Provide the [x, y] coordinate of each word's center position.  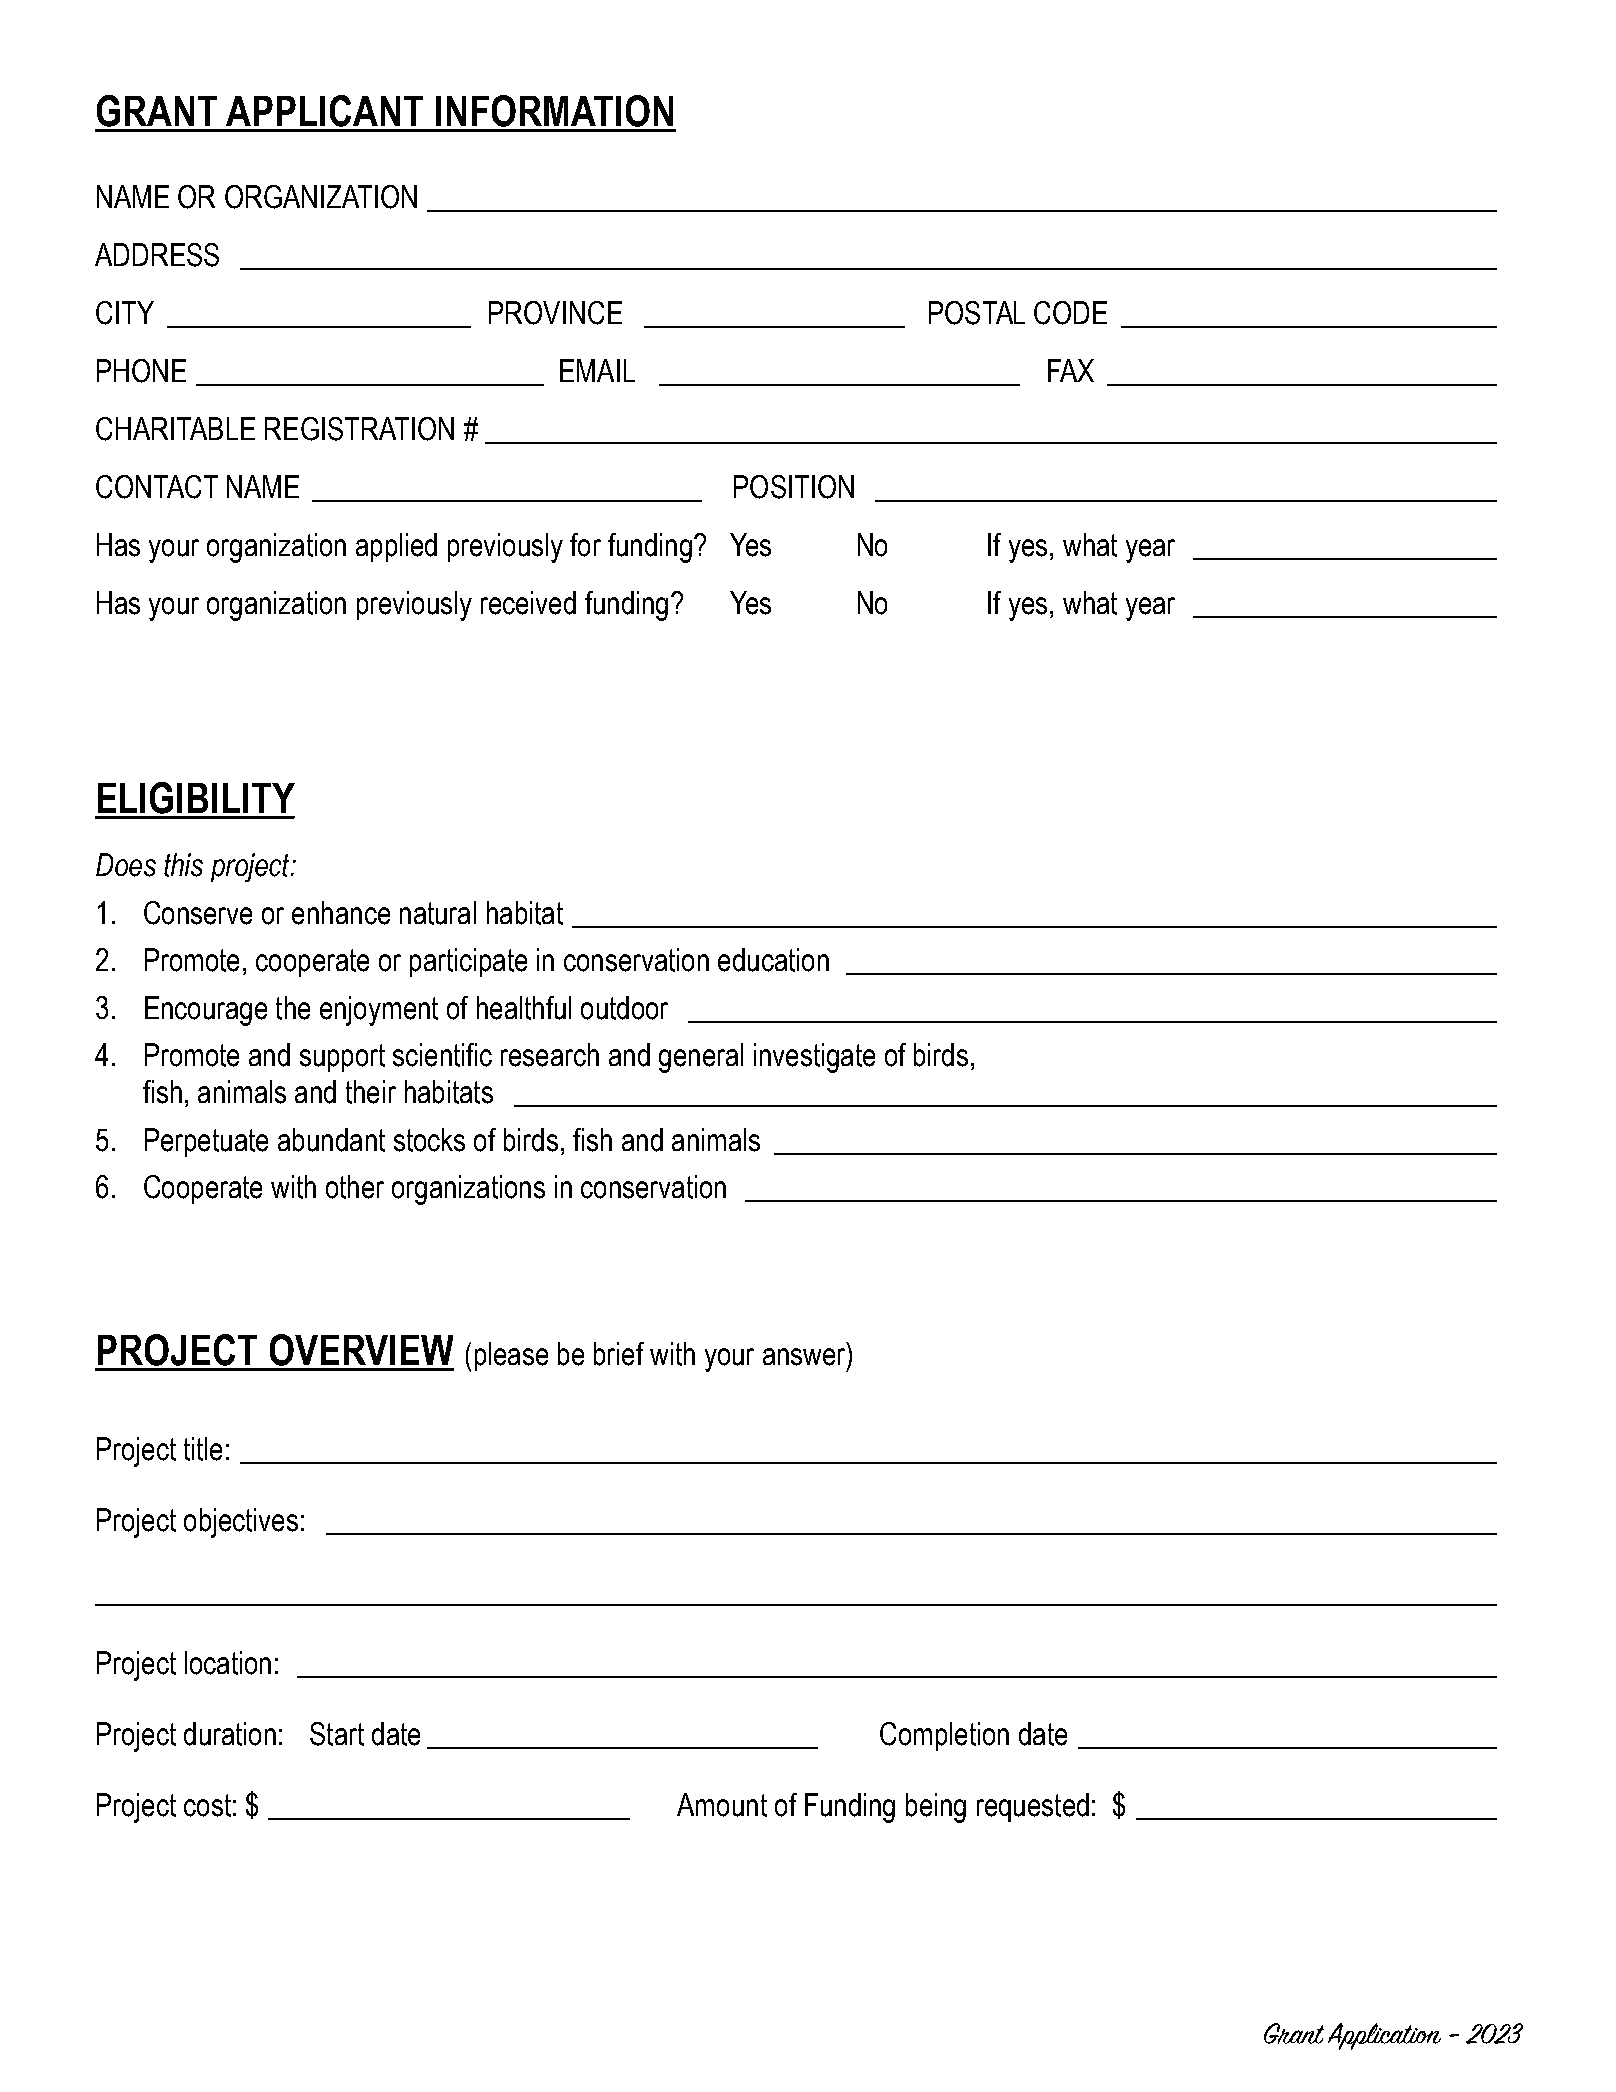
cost [207, 1805]
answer [804, 1357]
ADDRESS [157, 255]
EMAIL [597, 370]
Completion [944, 1736]
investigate [814, 1058]
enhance [341, 913]
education [773, 960]
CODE [1070, 313]
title [203, 1449]
